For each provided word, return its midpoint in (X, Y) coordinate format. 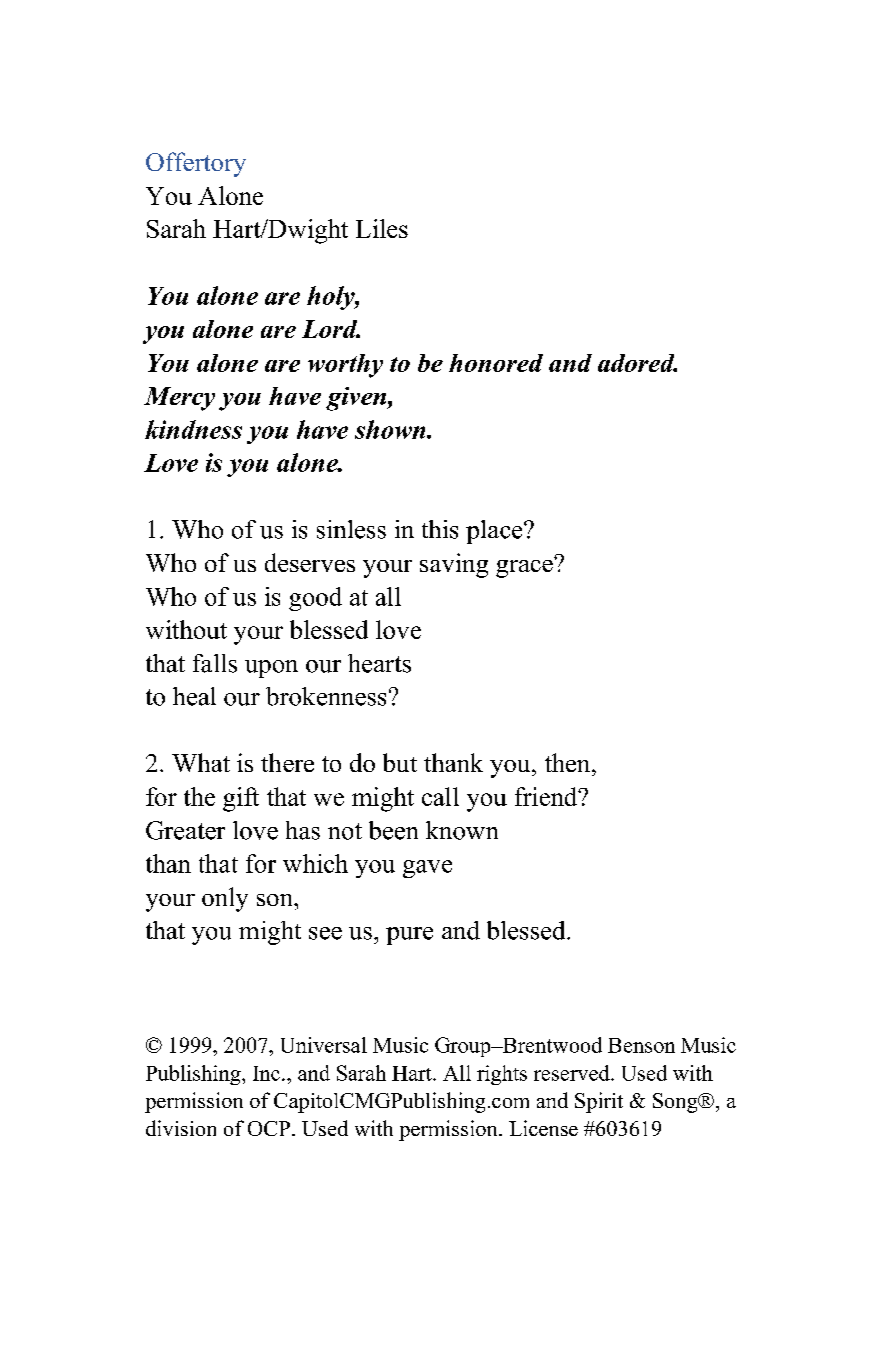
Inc (266, 1073)
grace (525, 567)
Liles (382, 228)
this (440, 529)
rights (502, 1075)
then (569, 762)
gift (241, 799)
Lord (331, 329)
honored (496, 363)
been (393, 830)
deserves (310, 562)
